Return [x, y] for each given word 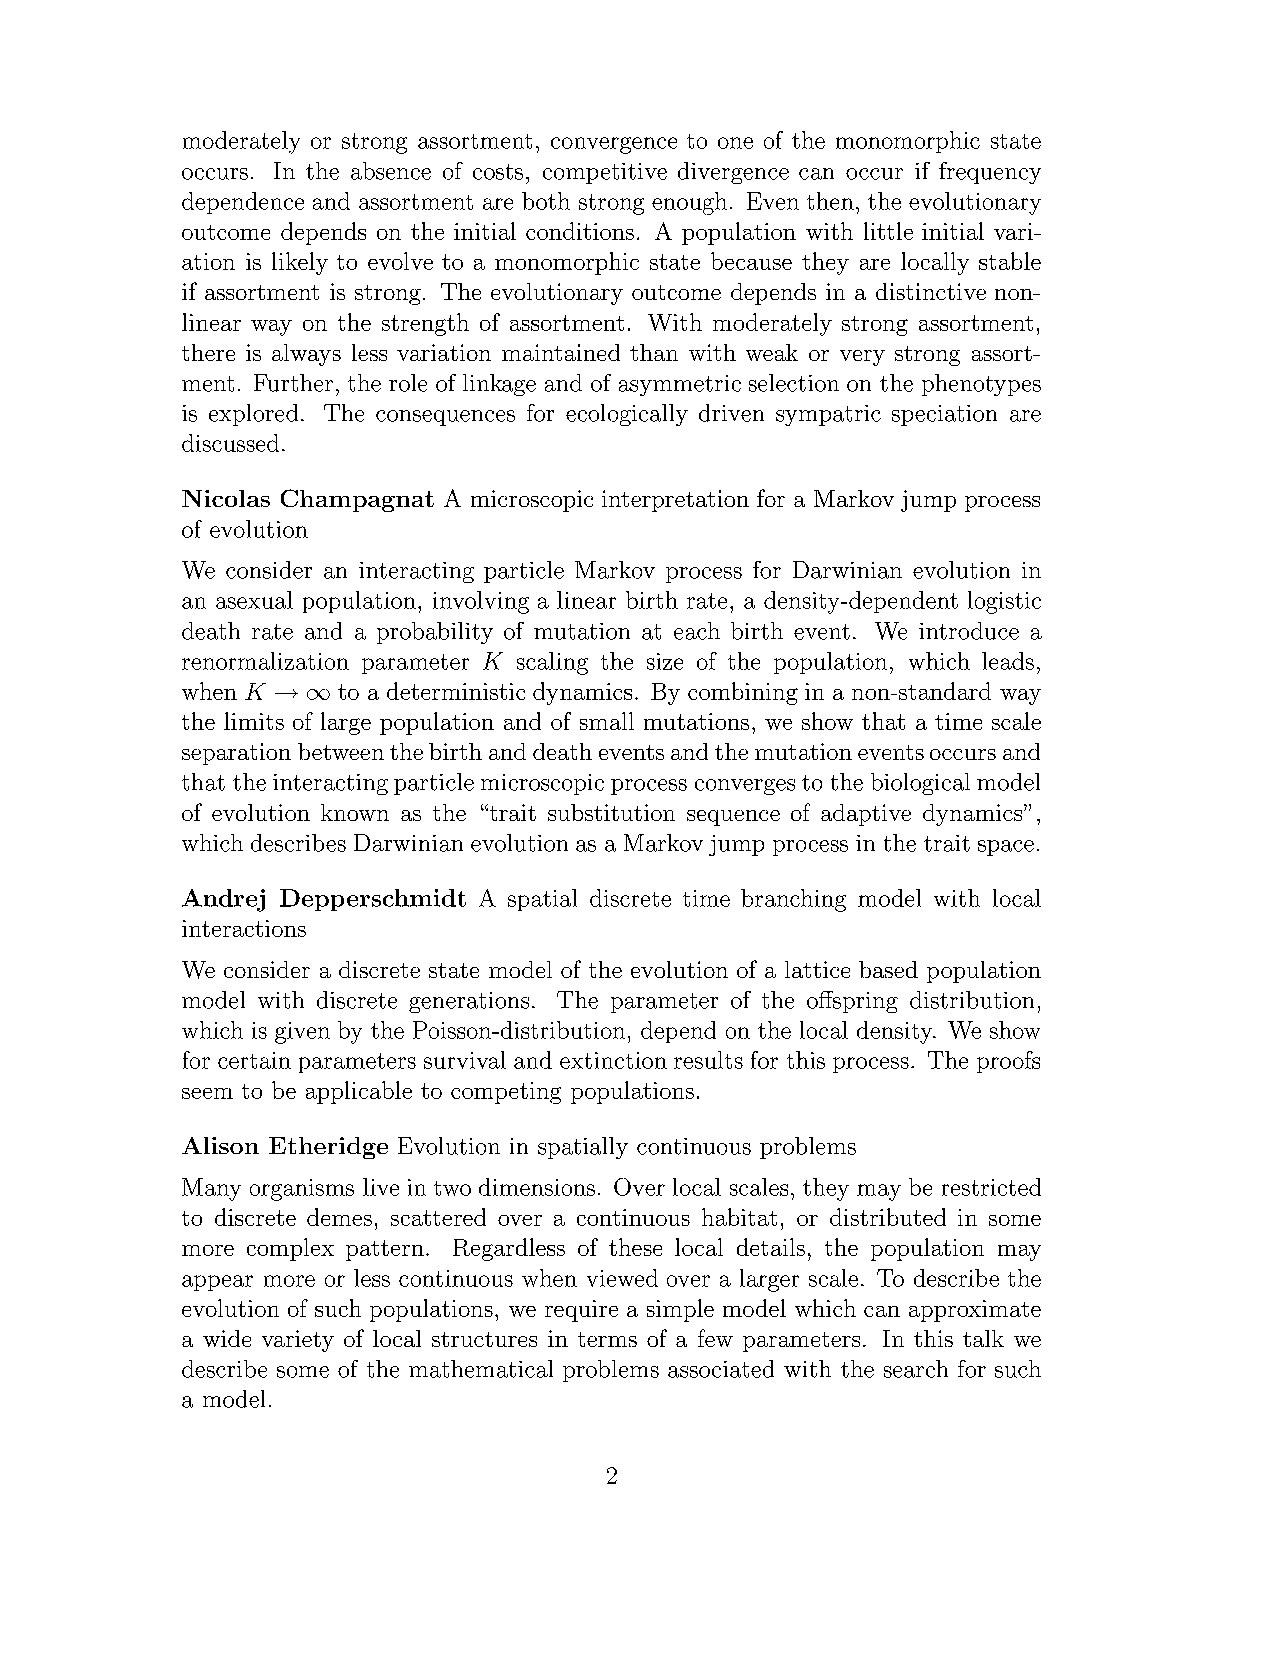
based [888, 969]
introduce [969, 631]
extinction [613, 1060]
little [888, 231]
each [697, 631]
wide [227, 1338]
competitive [605, 173]
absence [391, 171]
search [916, 1369]
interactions [244, 928]
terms [607, 1339]
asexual [254, 600]
